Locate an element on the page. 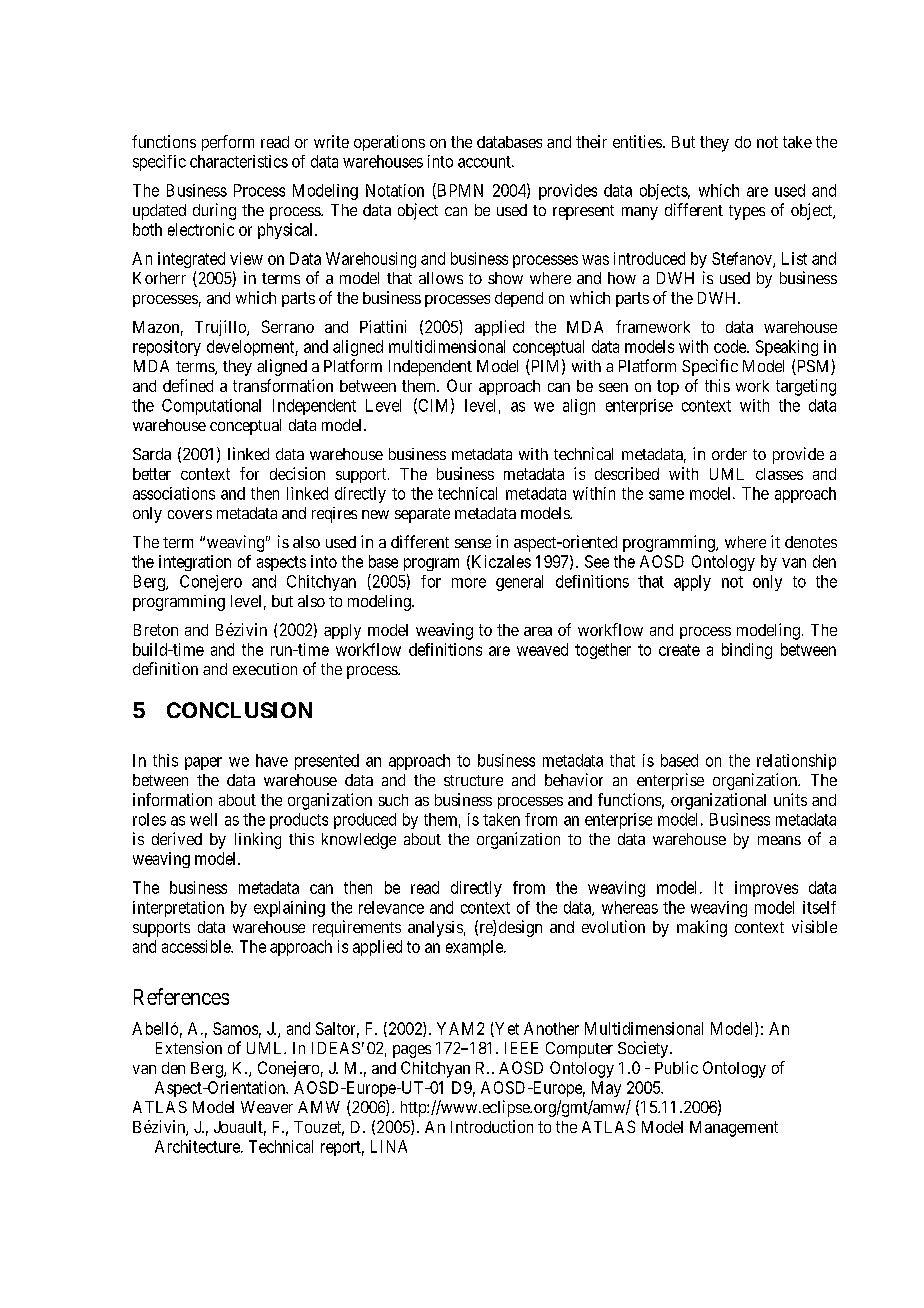 This page has width=924, height=1308. characteristics is located at coordinates (239, 161).
